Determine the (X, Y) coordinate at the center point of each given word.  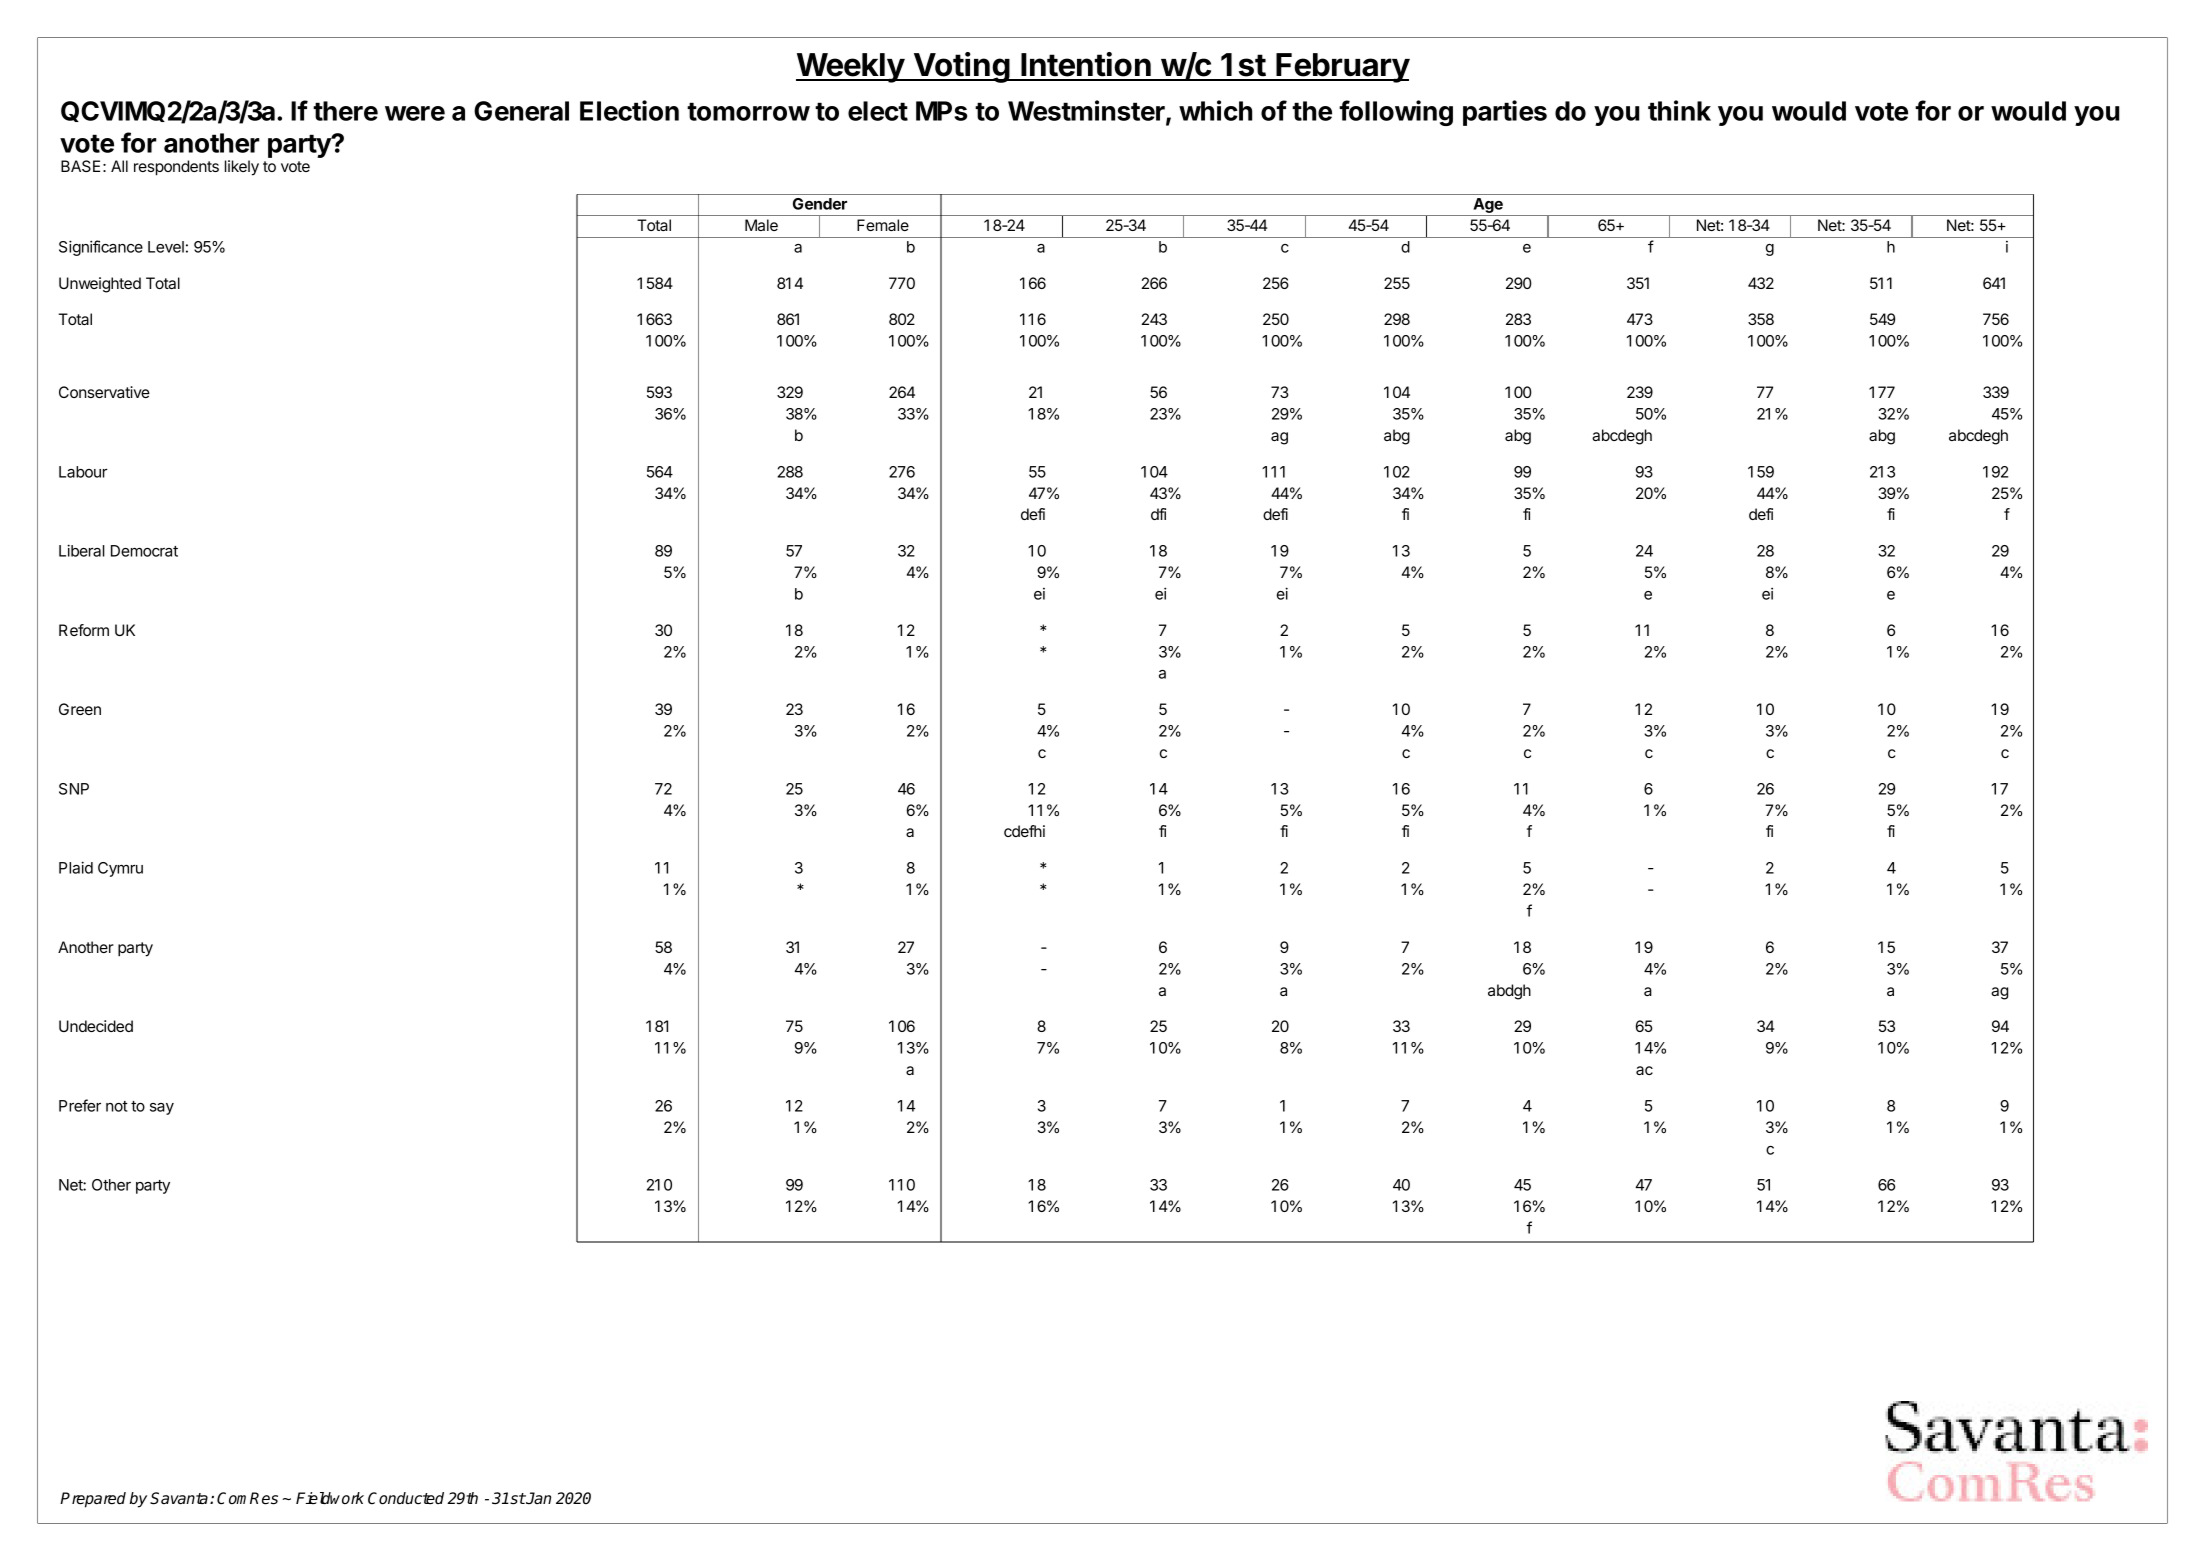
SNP (74, 789)
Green (80, 709)
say (162, 1109)
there (345, 111)
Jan (538, 1498)
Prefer (80, 1105)
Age (1488, 207)
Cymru (120, 869)
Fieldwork (330, 1498)
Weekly (851, 68)
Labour (83, 472)
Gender (820, 204)
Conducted (406, 1498)
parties (1505, 113)
